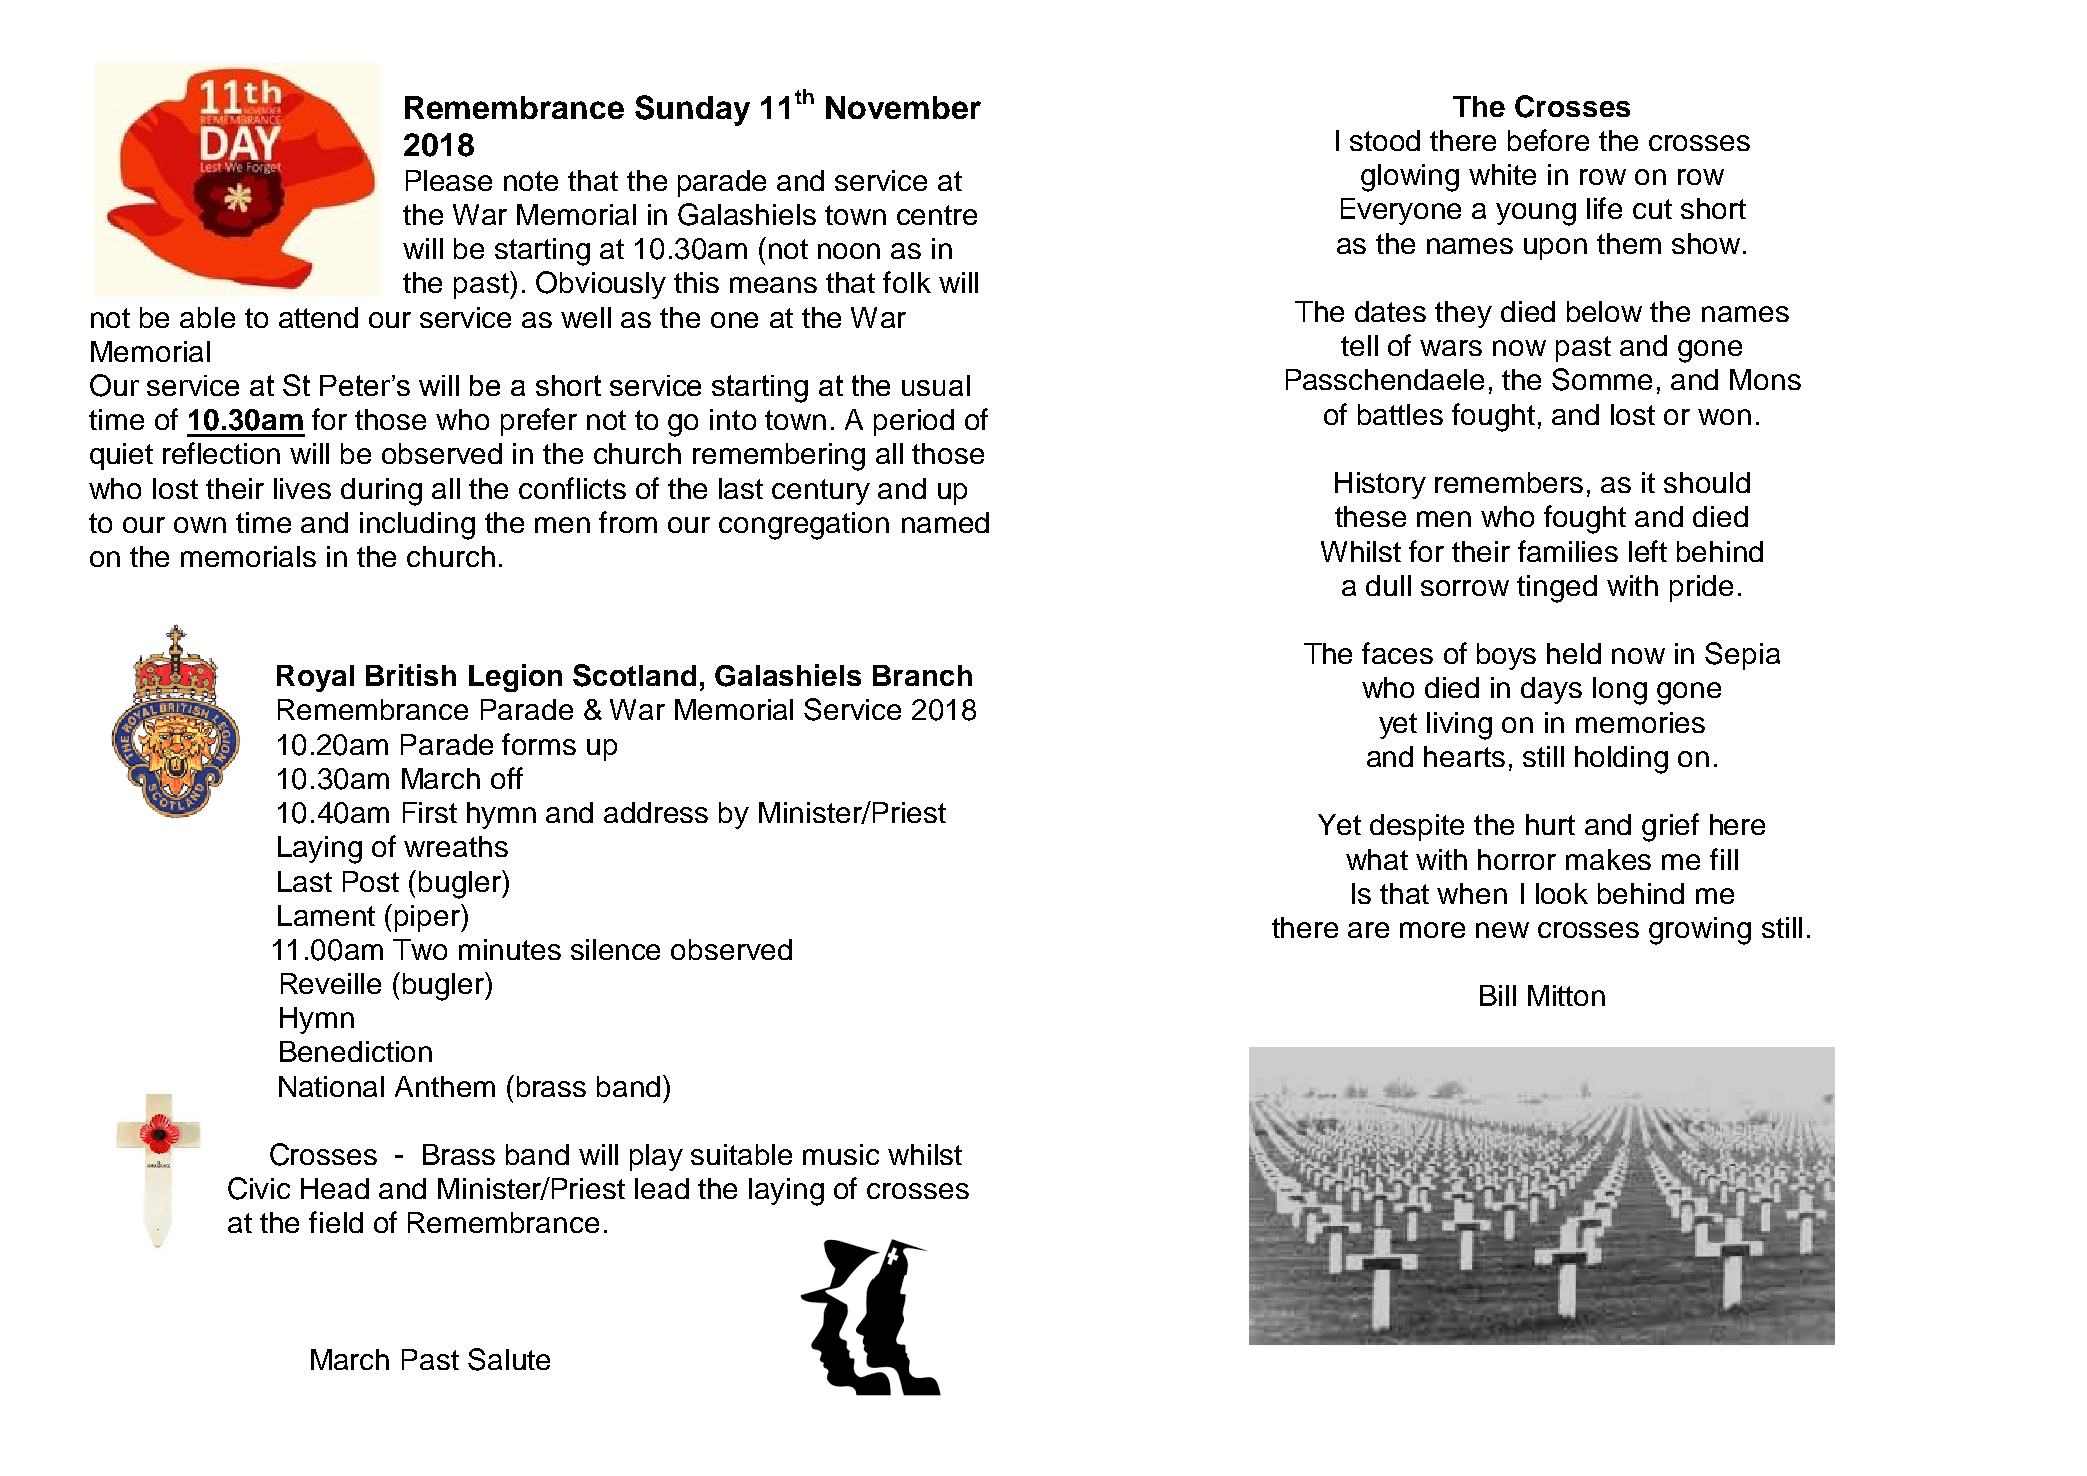 The width and height of the screenshot is (2087, 1476). What do you see at coordinates (841, 1154) in the screenshot?
I see `music` at bounding box center [841, 1154].
